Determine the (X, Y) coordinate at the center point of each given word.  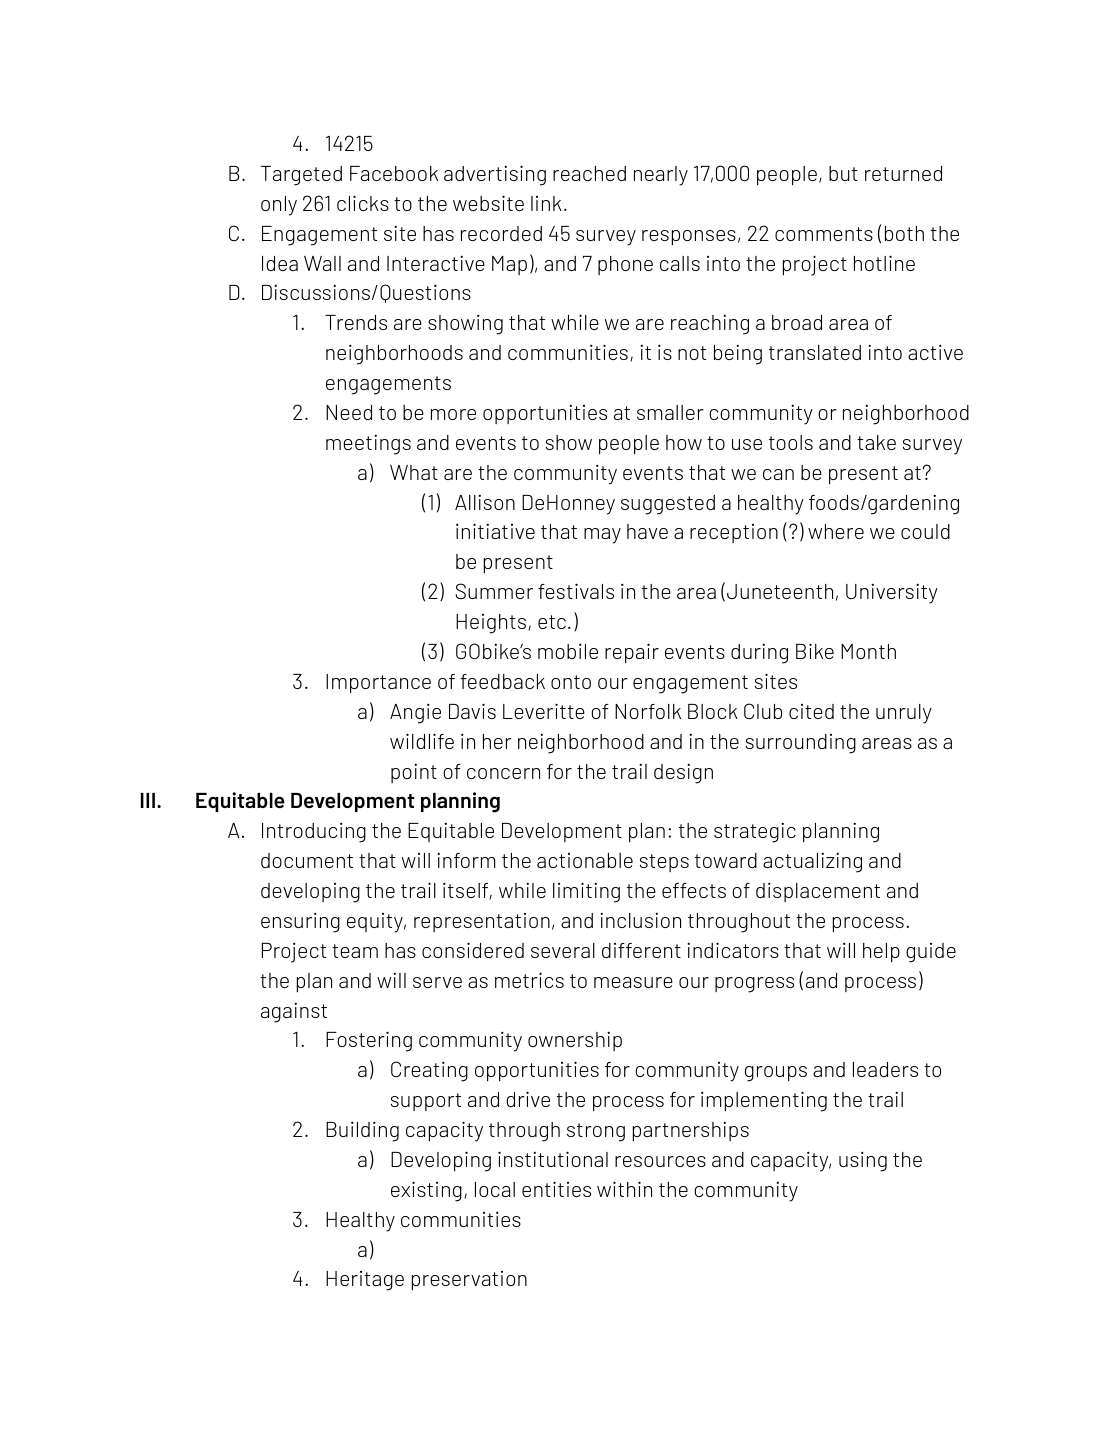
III (148, 800)
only (279, 206)
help (881, 953)
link (546, 203)
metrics (529, 980)
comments (824, 234)
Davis (472, 711)
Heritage (365, 1281)
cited (811, 711)
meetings (368, 445)
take (876, 442)
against (294, 1013)
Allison (485, 502)
